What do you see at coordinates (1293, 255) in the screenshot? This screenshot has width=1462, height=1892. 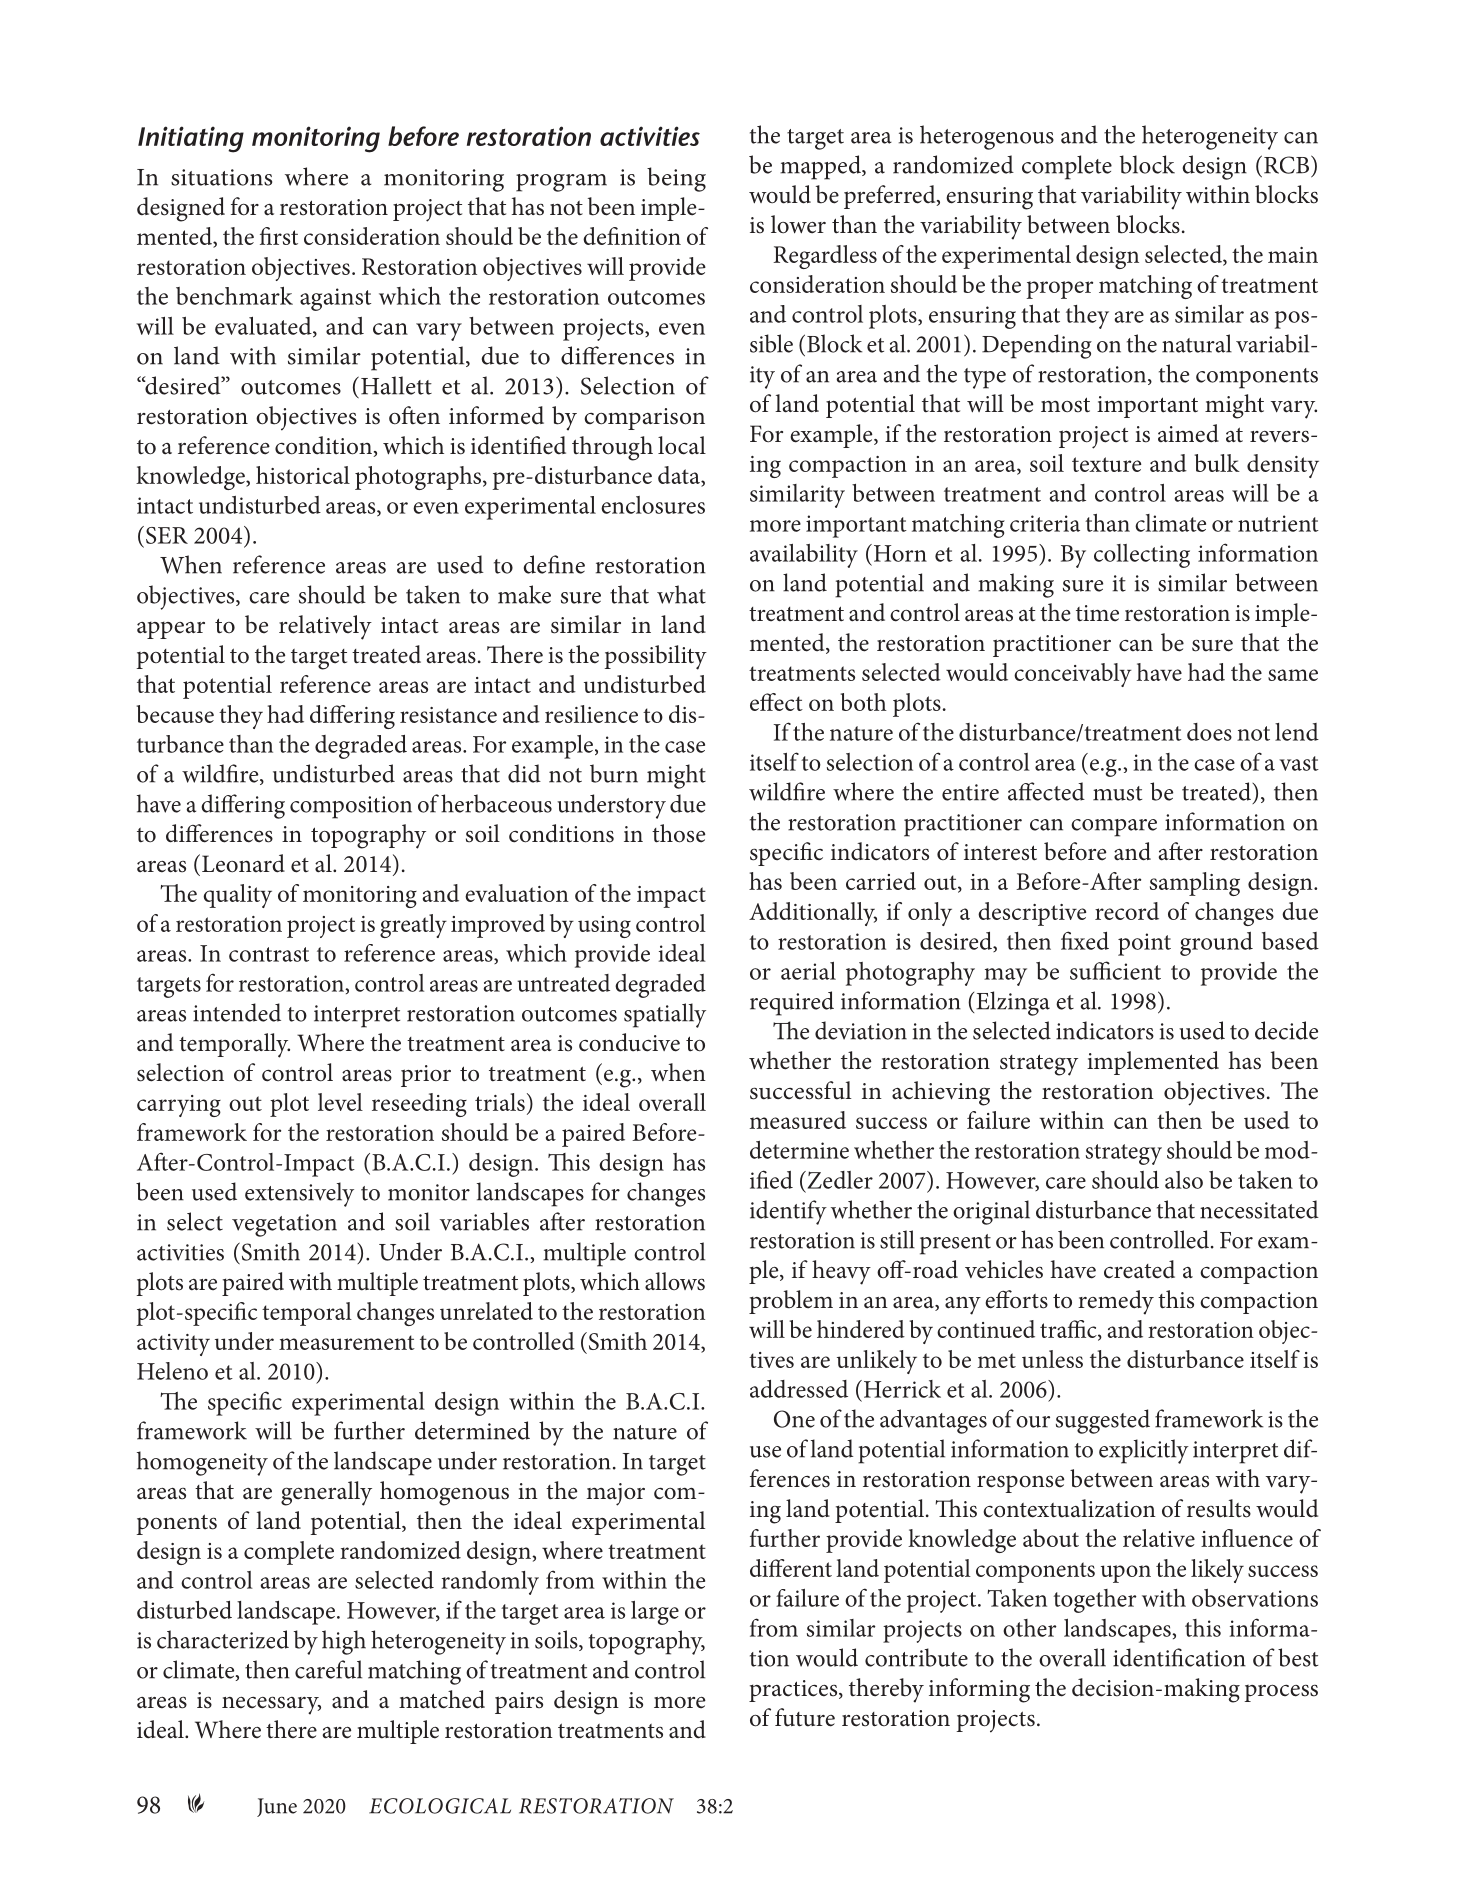 I see `main` at bounding box center [1293, 255].
